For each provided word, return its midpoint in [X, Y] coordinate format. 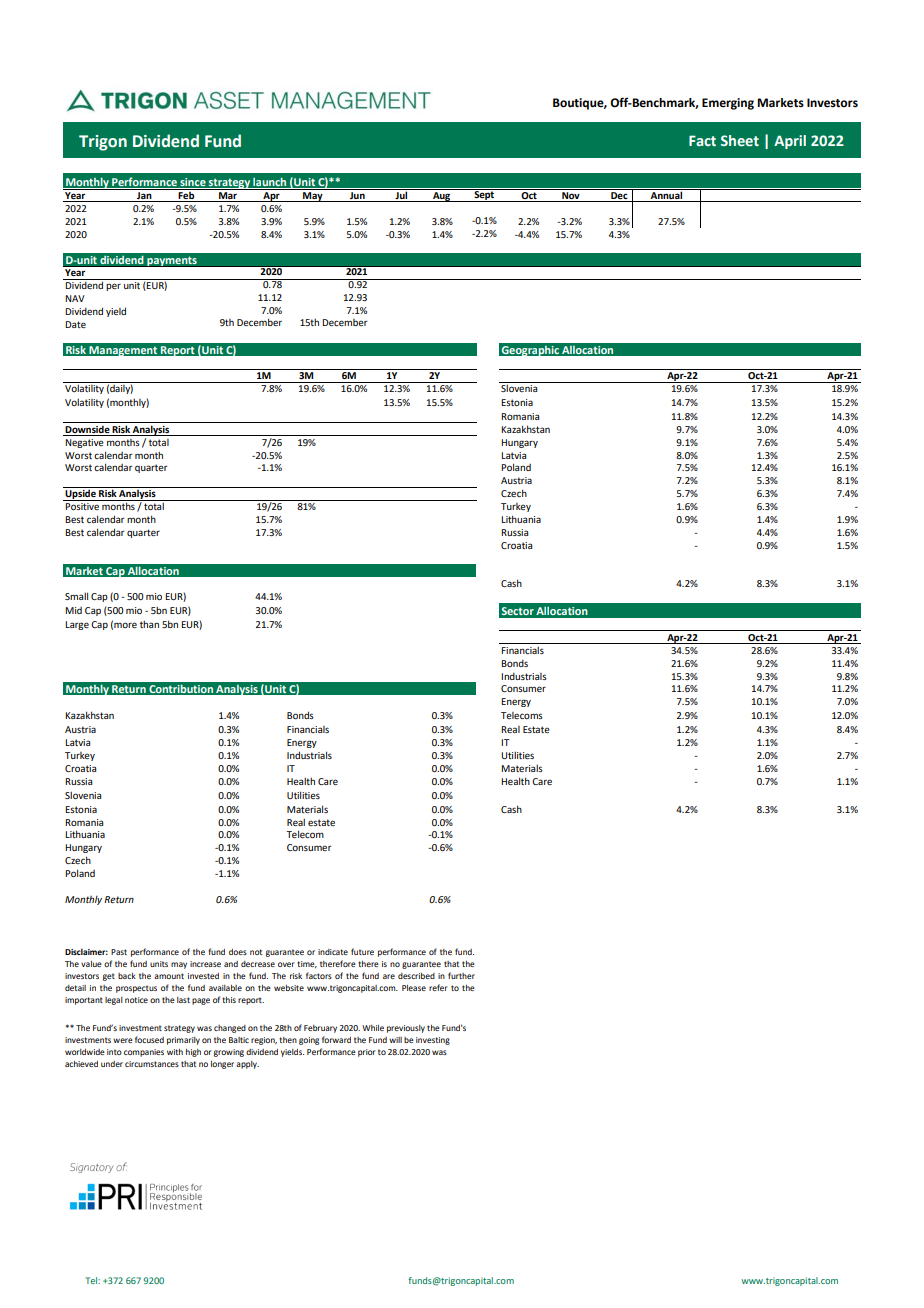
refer [438, 987]
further [461, 975]
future [362, 951]
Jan [144, 197]
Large [77, 625]
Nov [571, 197]
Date [75, 324]
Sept [484, 195]
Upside [81, 494]
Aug [442, 197]
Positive [82, 506]
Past [119, 952]
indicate [333, 952]
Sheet [740, 140]
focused [149, 1039]
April [790, 142]
